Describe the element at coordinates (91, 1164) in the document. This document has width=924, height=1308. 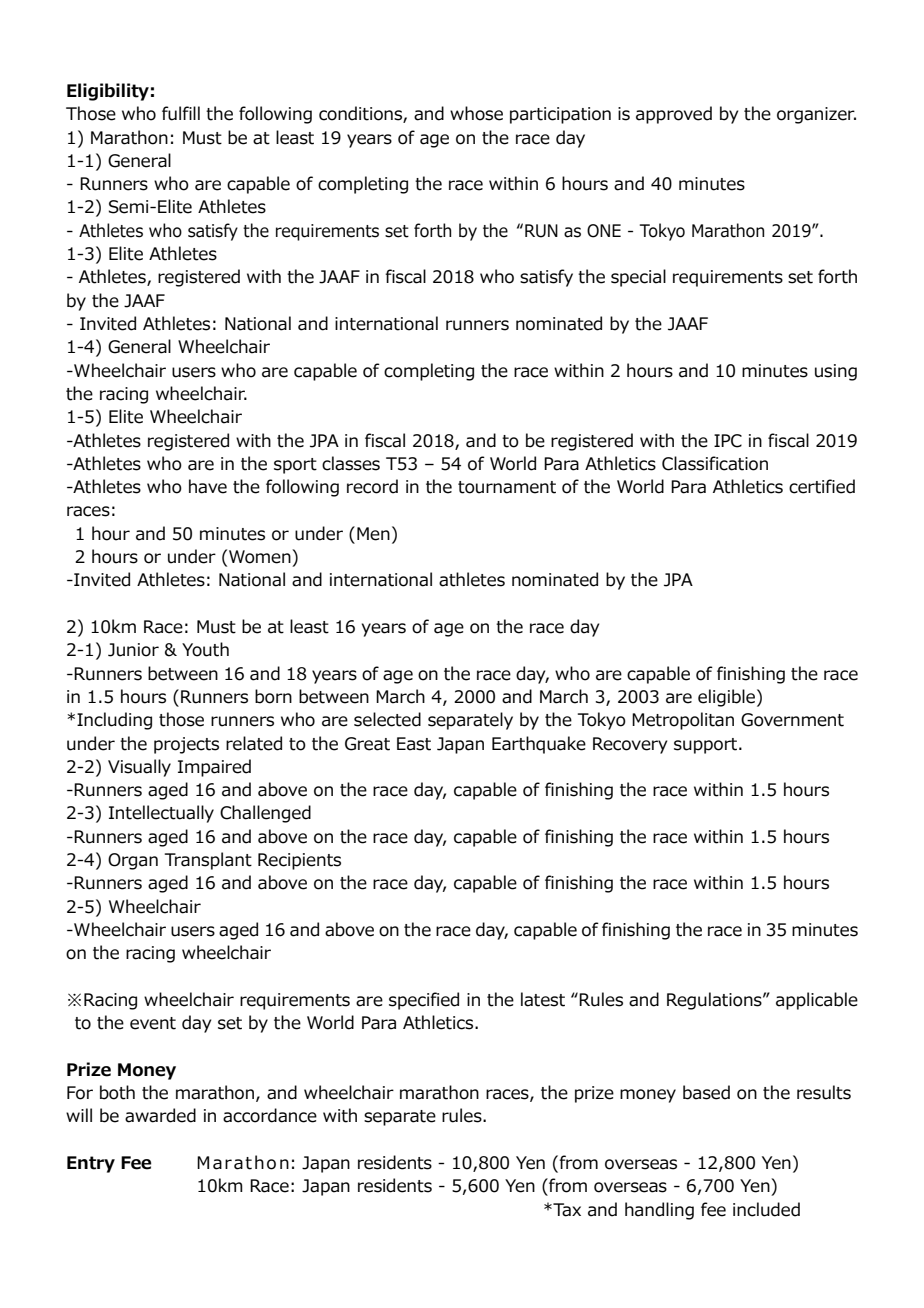
I see `Entry` at that location.
